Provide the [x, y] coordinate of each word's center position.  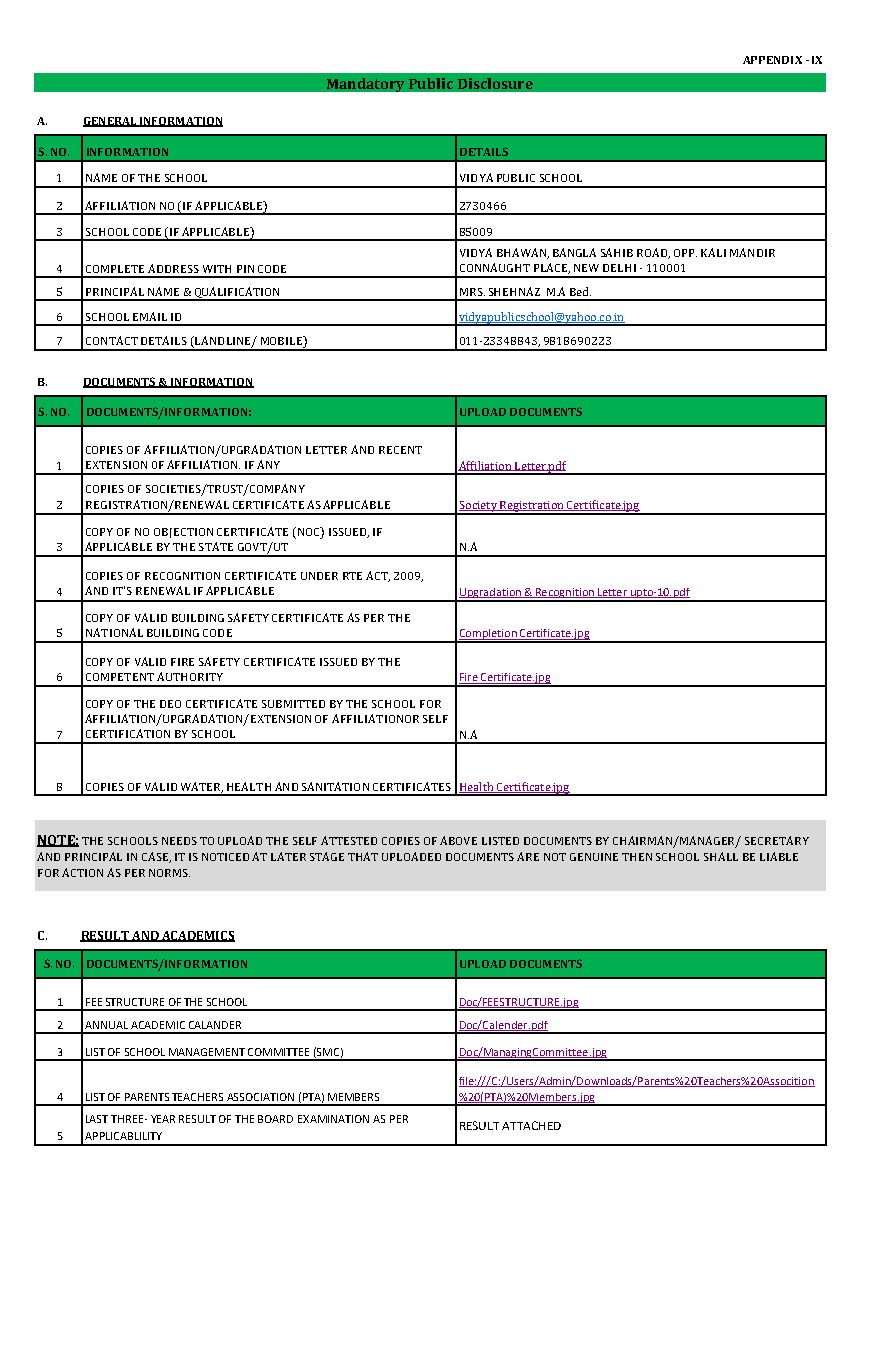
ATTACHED [531, 1125]
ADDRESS [173, 268]
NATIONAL [114, 632]
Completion [487, 635]
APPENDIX [772, 60]
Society [478, 507]
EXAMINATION [333, 1119]
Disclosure [495, 83]
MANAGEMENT [207, 1052]
